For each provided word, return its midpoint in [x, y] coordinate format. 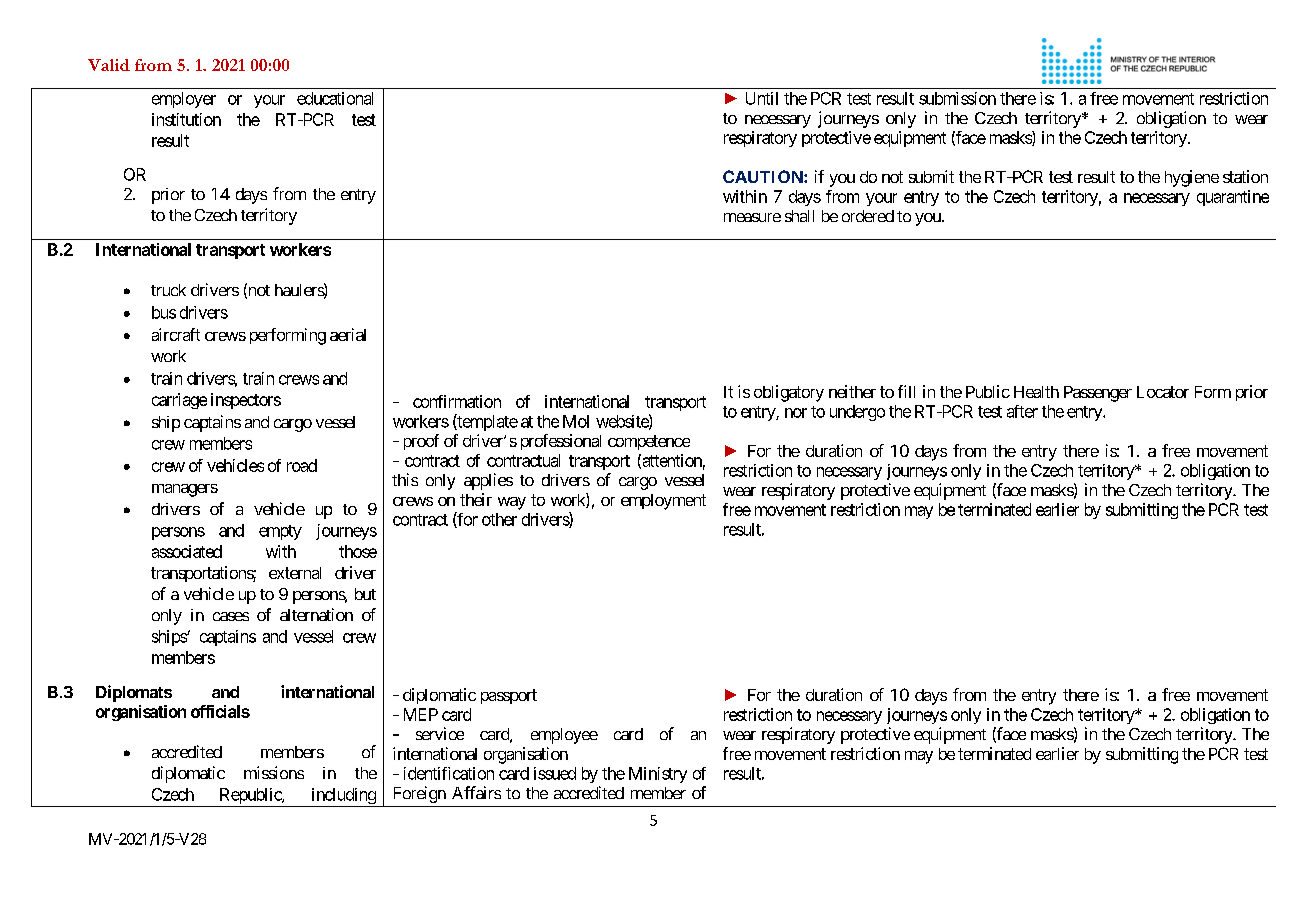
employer [184, 100]
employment [663, 502]
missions [274, 772]
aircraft [176, 334]
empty [280, 532]
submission [957, 98]
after [1022, 411]
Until [762, 98]
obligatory [789, 393]
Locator [1163, 392]
